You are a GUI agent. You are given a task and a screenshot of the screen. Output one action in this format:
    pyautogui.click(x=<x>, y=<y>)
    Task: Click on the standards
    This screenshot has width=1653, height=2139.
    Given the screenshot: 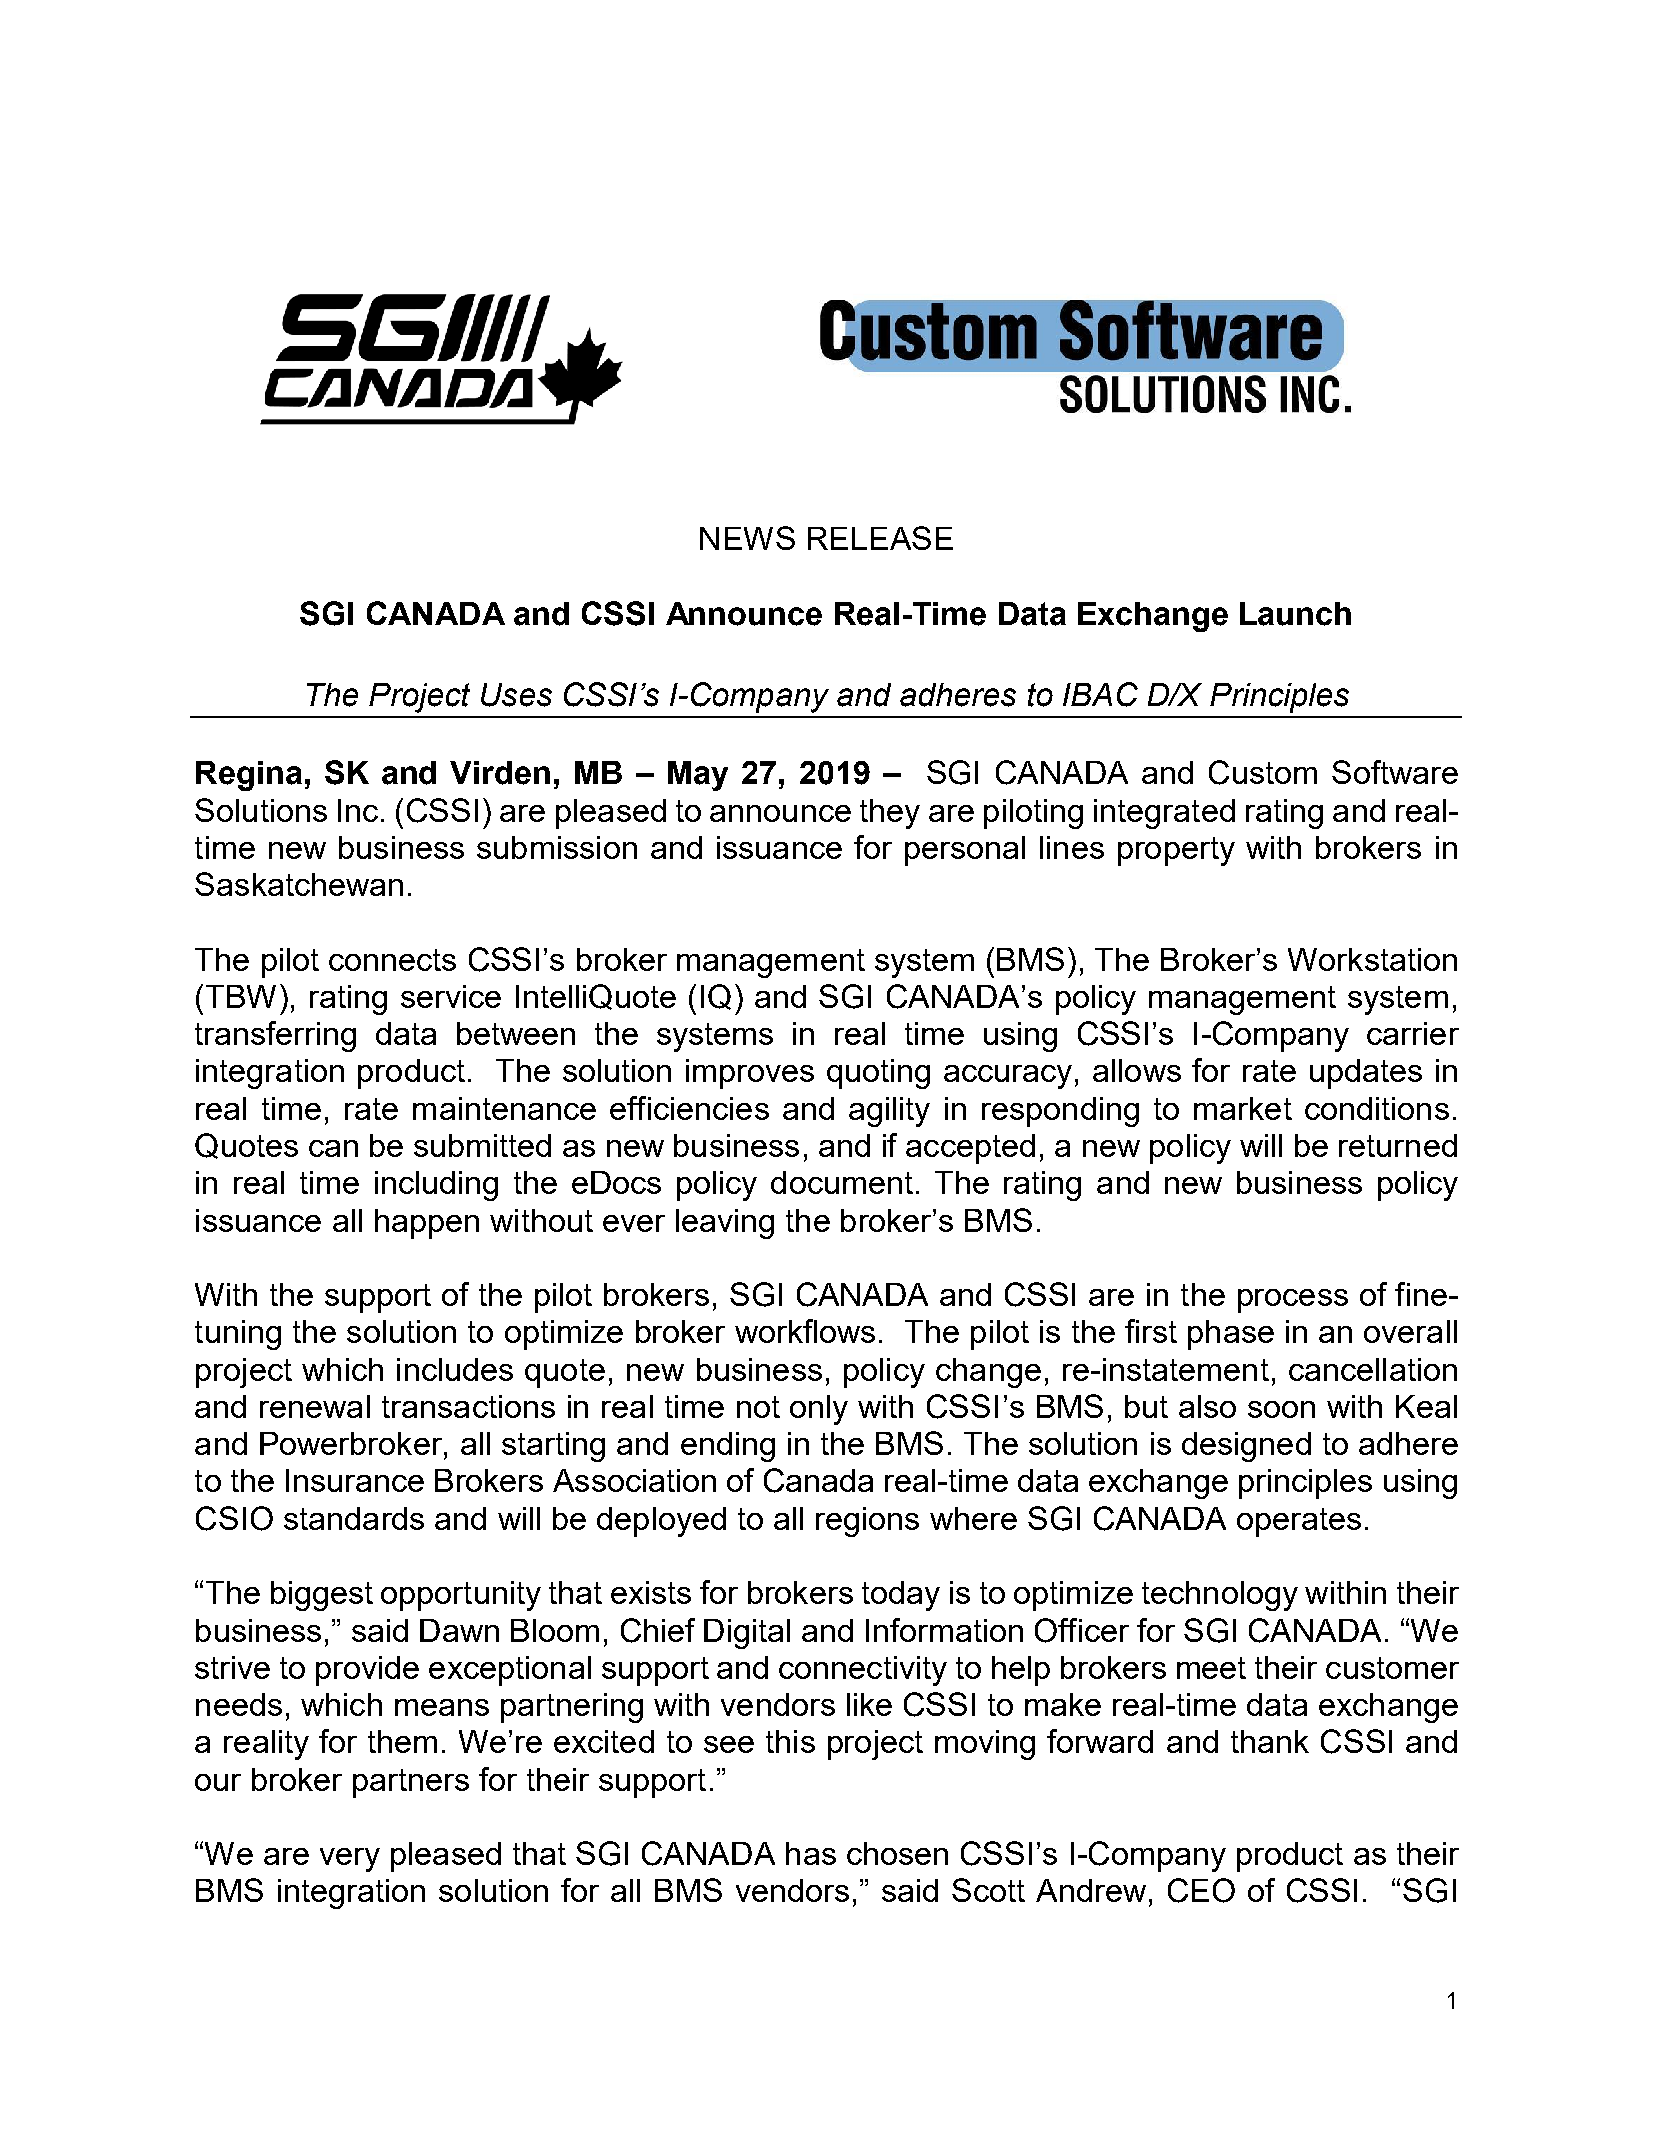 What is the action you would take?
    pyautogui.click(x=354, y=1518)
